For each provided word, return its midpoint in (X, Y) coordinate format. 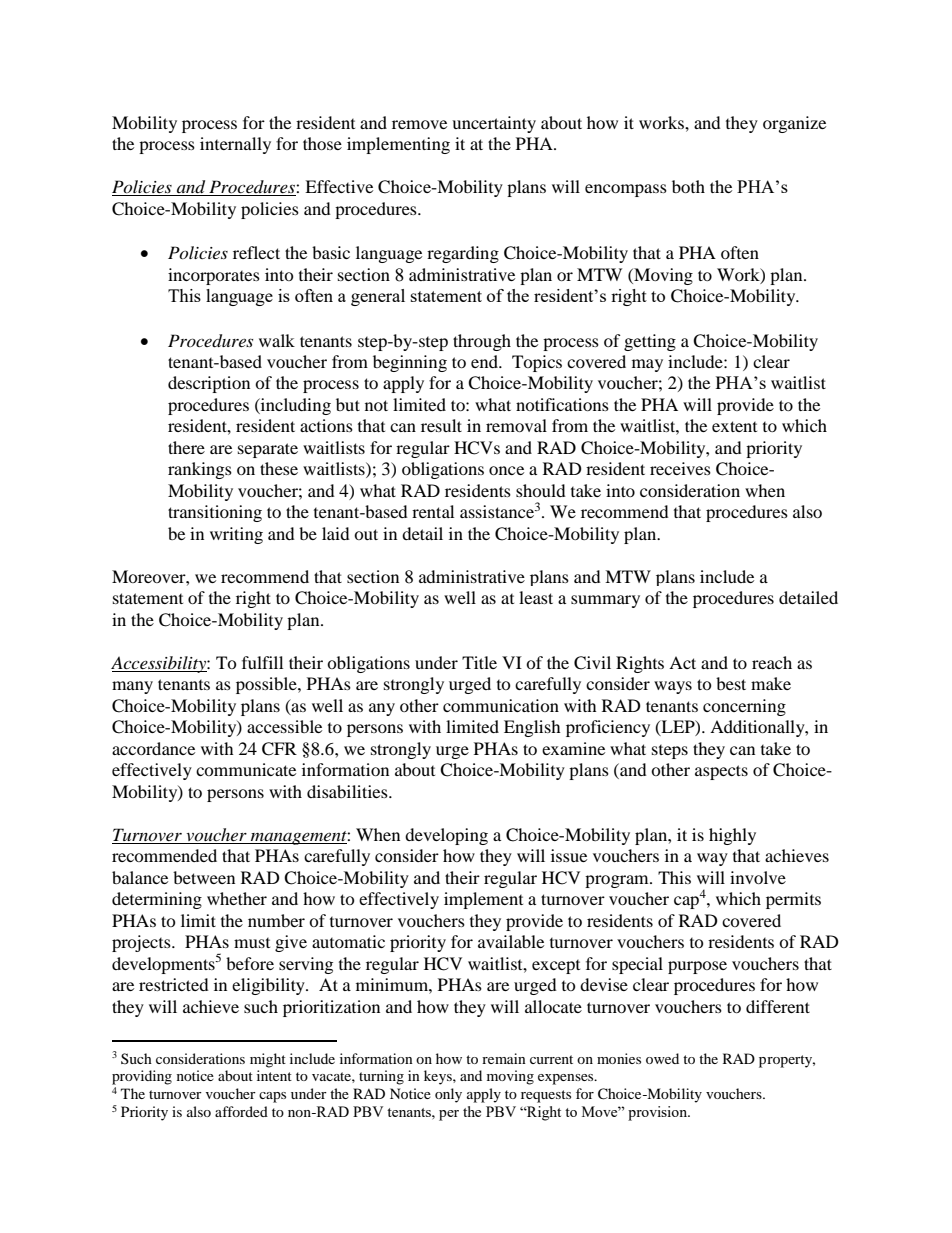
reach (772, 662)
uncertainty (494, 124)
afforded (241, 1111)
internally (235, 145)
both (688, 186)
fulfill (262, 662)
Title (479, 662)
